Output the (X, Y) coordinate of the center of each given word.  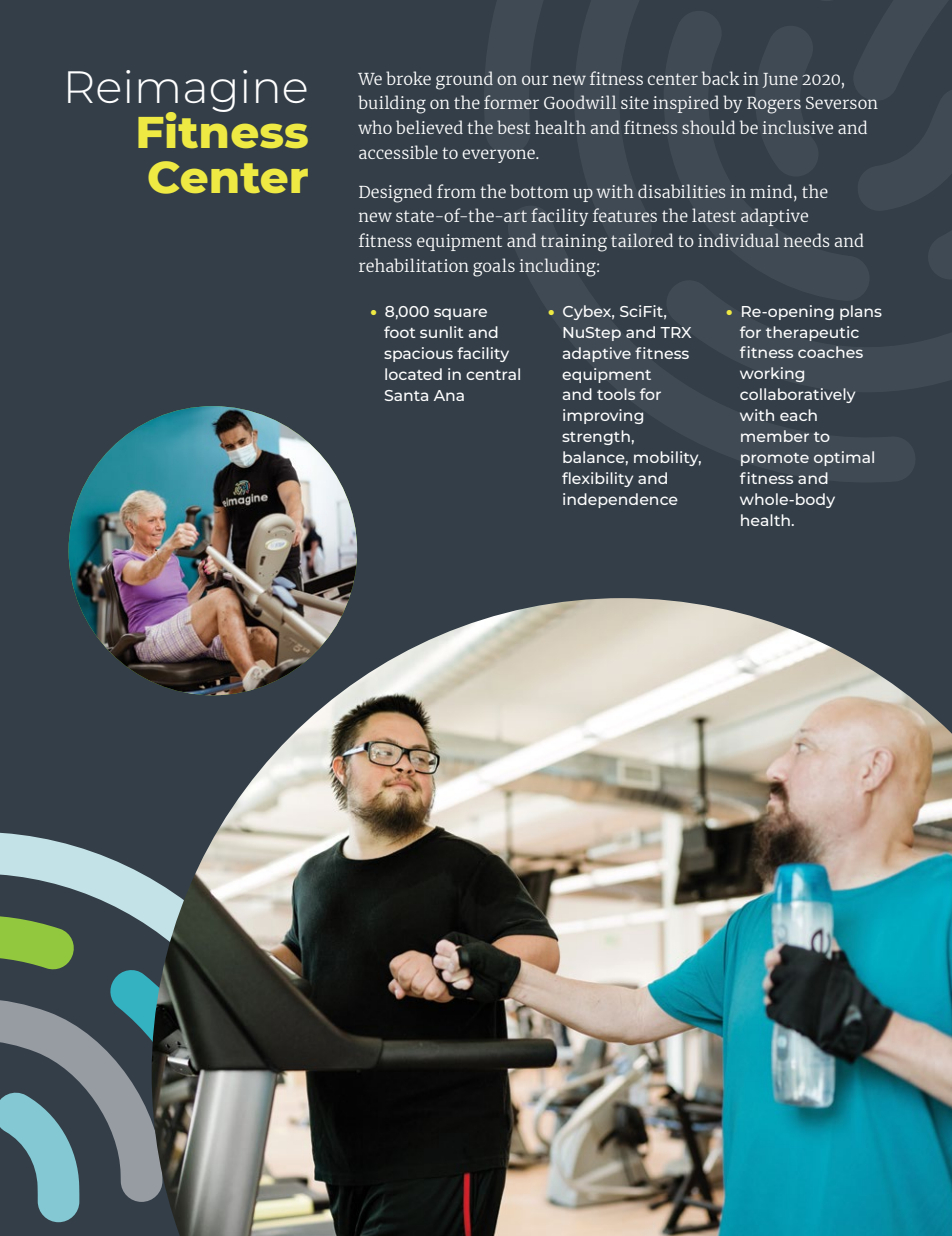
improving (603, 416)
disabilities (682, 191)
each (798, 415)
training (574, 243)
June (780, 80)
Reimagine (187, 92)
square (460, 314)
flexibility (597, 479)
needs (807, 240)
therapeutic (812, 333)
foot (400, 332)
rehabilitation (414, 265)
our (535, 80)
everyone (499, 156)
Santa (406, 395)
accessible (398, 152)
